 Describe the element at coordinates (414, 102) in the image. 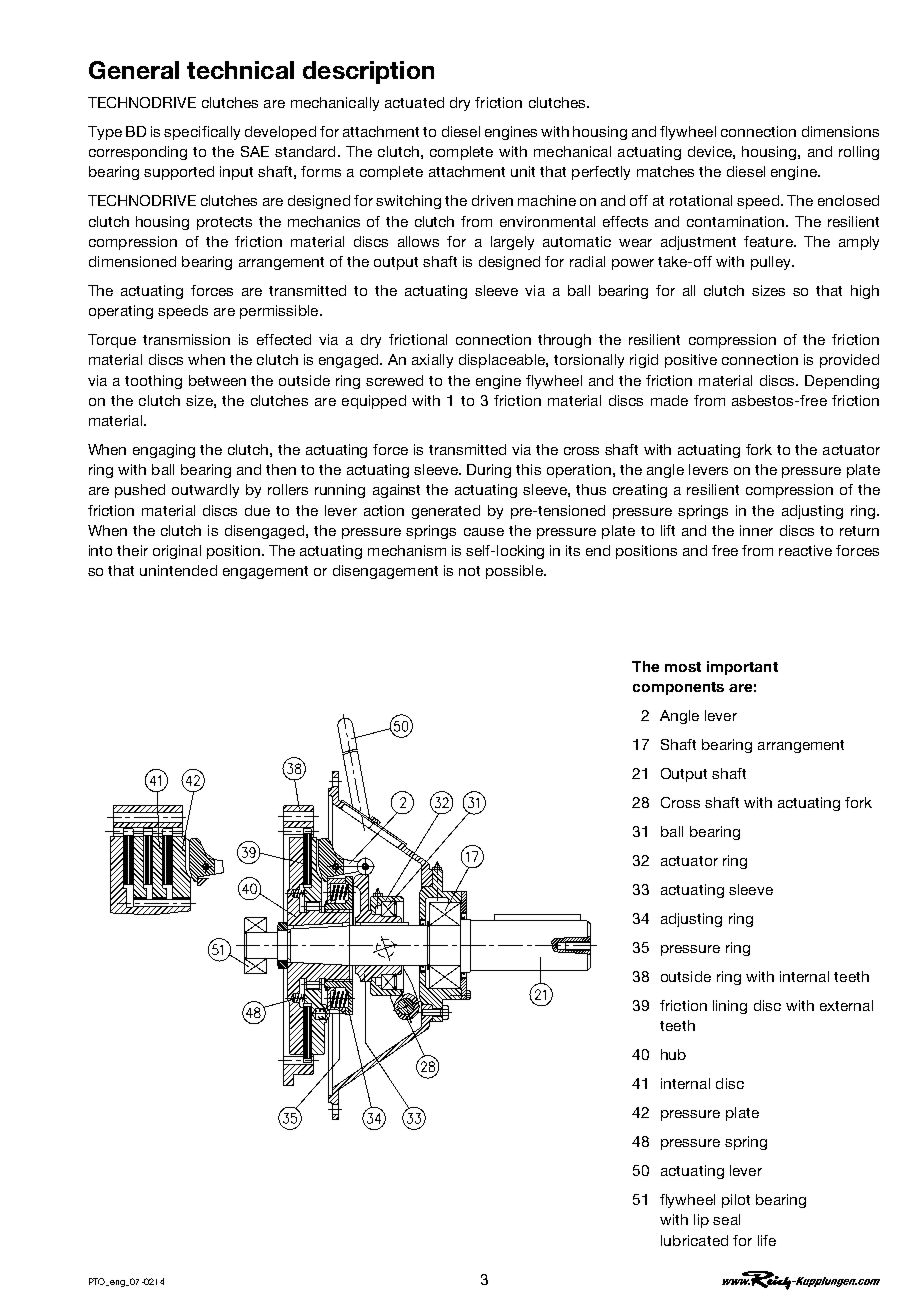

I see `actuated` at that location.
